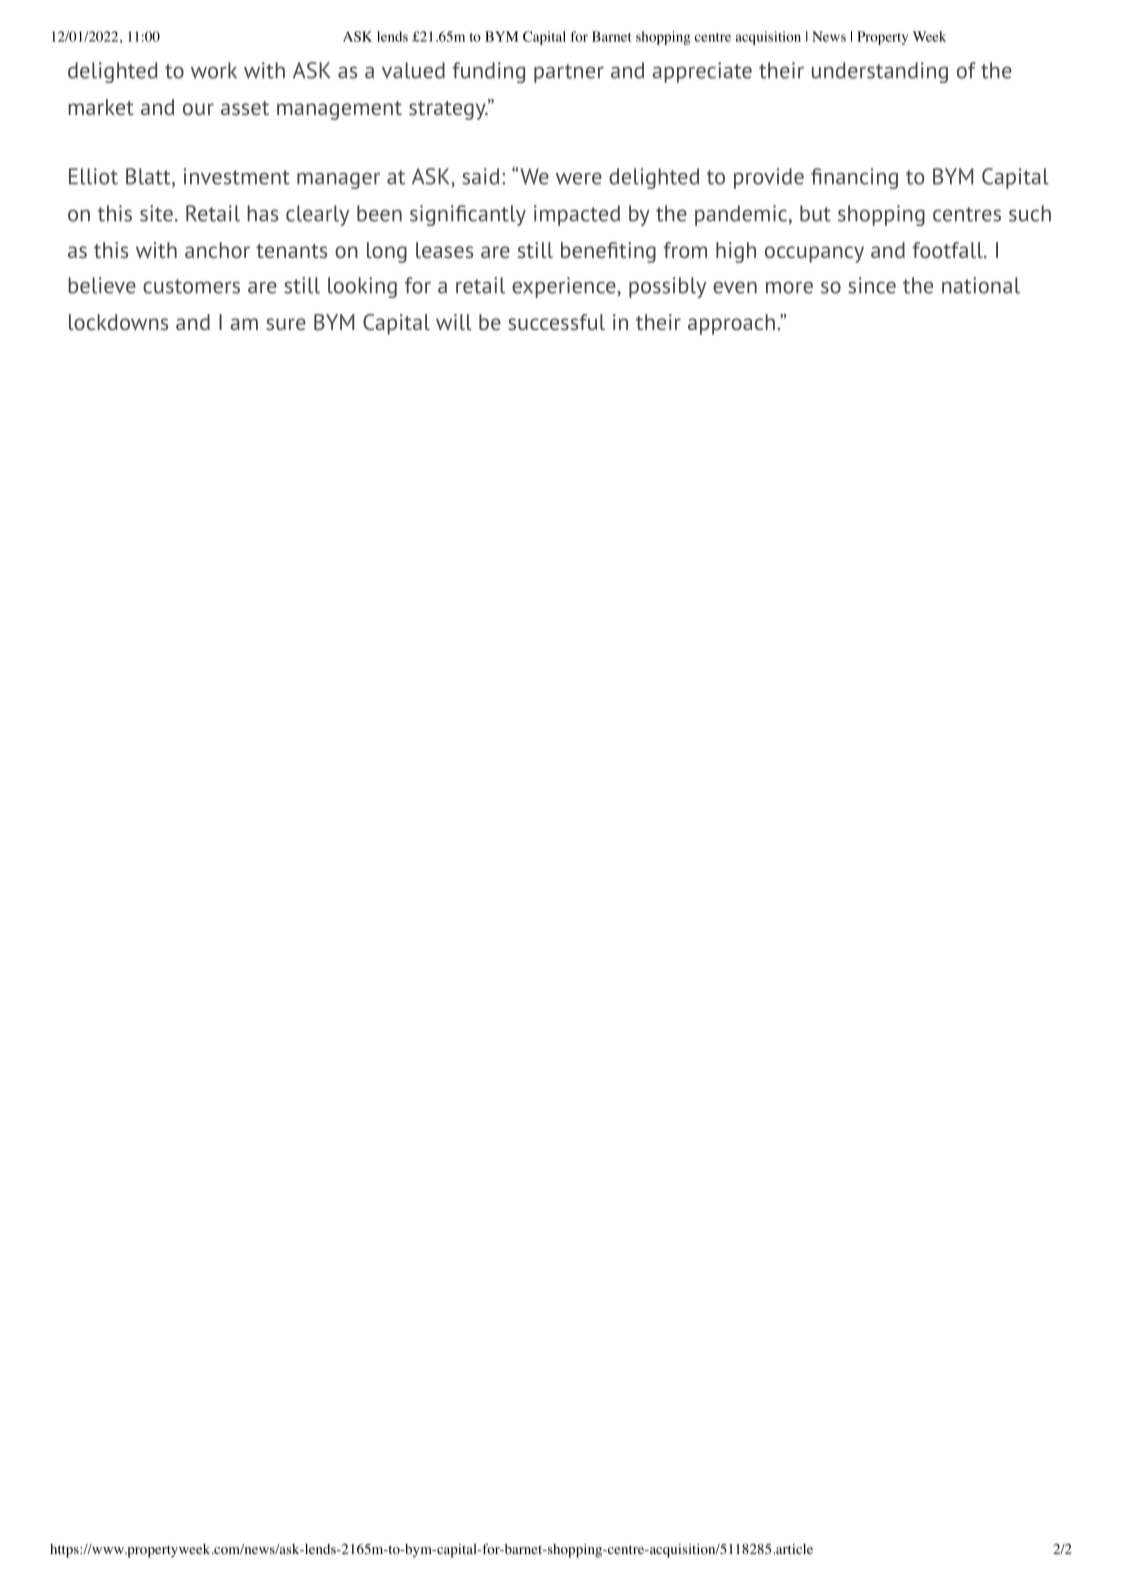 The width and height of the document is (1122, 1586). I want to click on approach, so click(731, 324).
